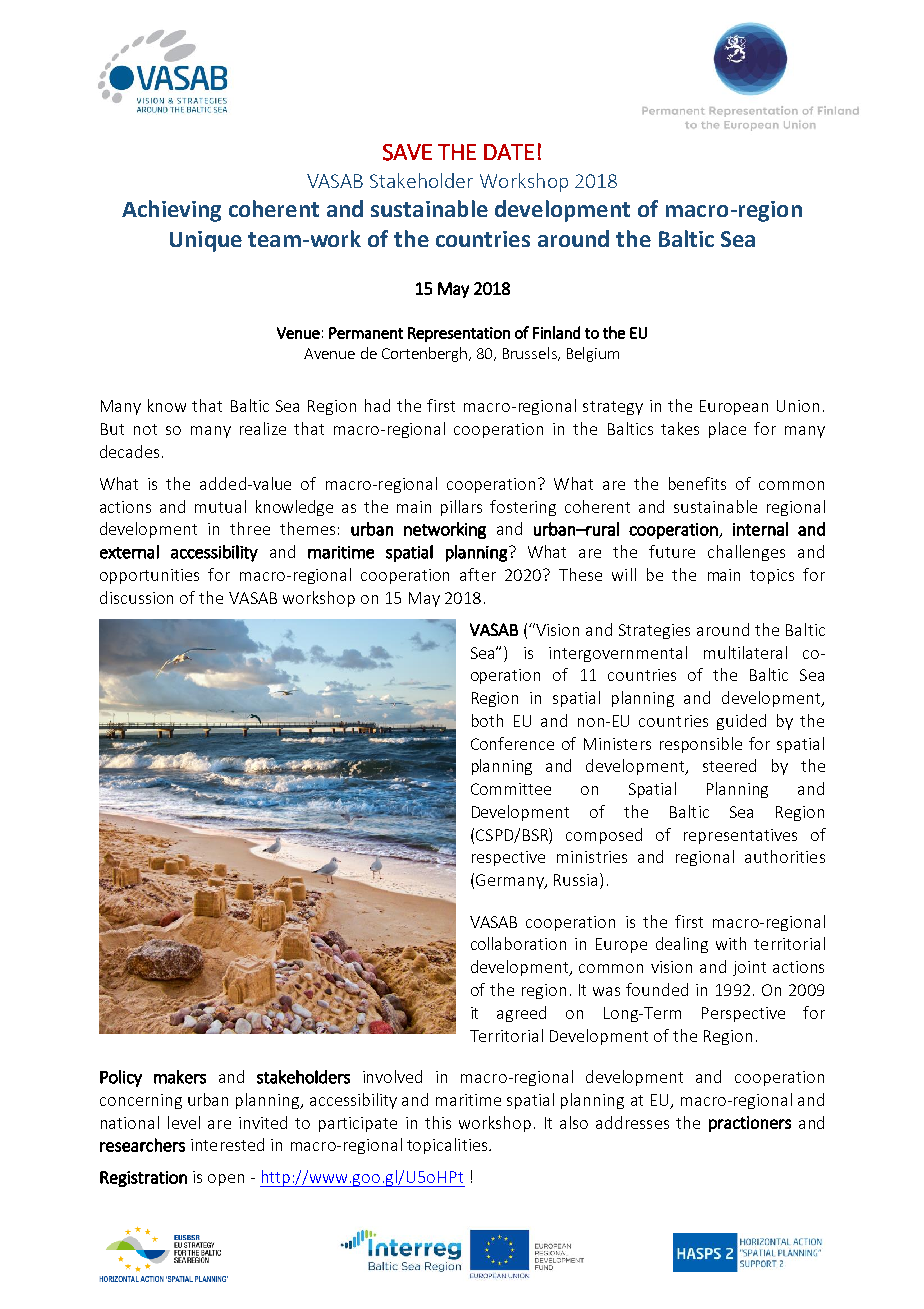 The width and height of the image is (924, 1309). Describe the element at coordinates (136, 597) in the image. I see `discussion` at that location.
